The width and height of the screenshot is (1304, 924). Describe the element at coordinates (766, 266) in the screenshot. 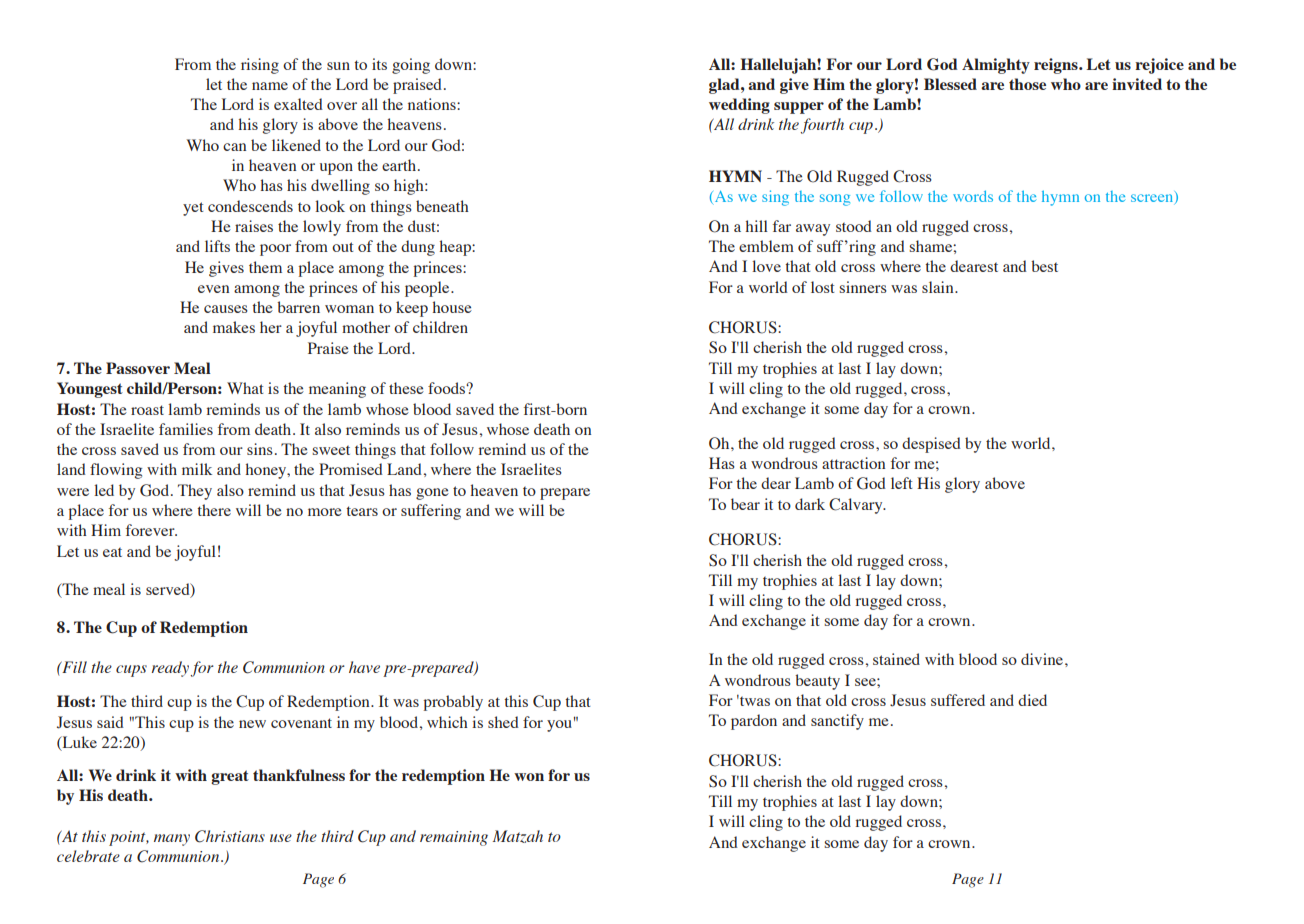

I see `love` at that location.
